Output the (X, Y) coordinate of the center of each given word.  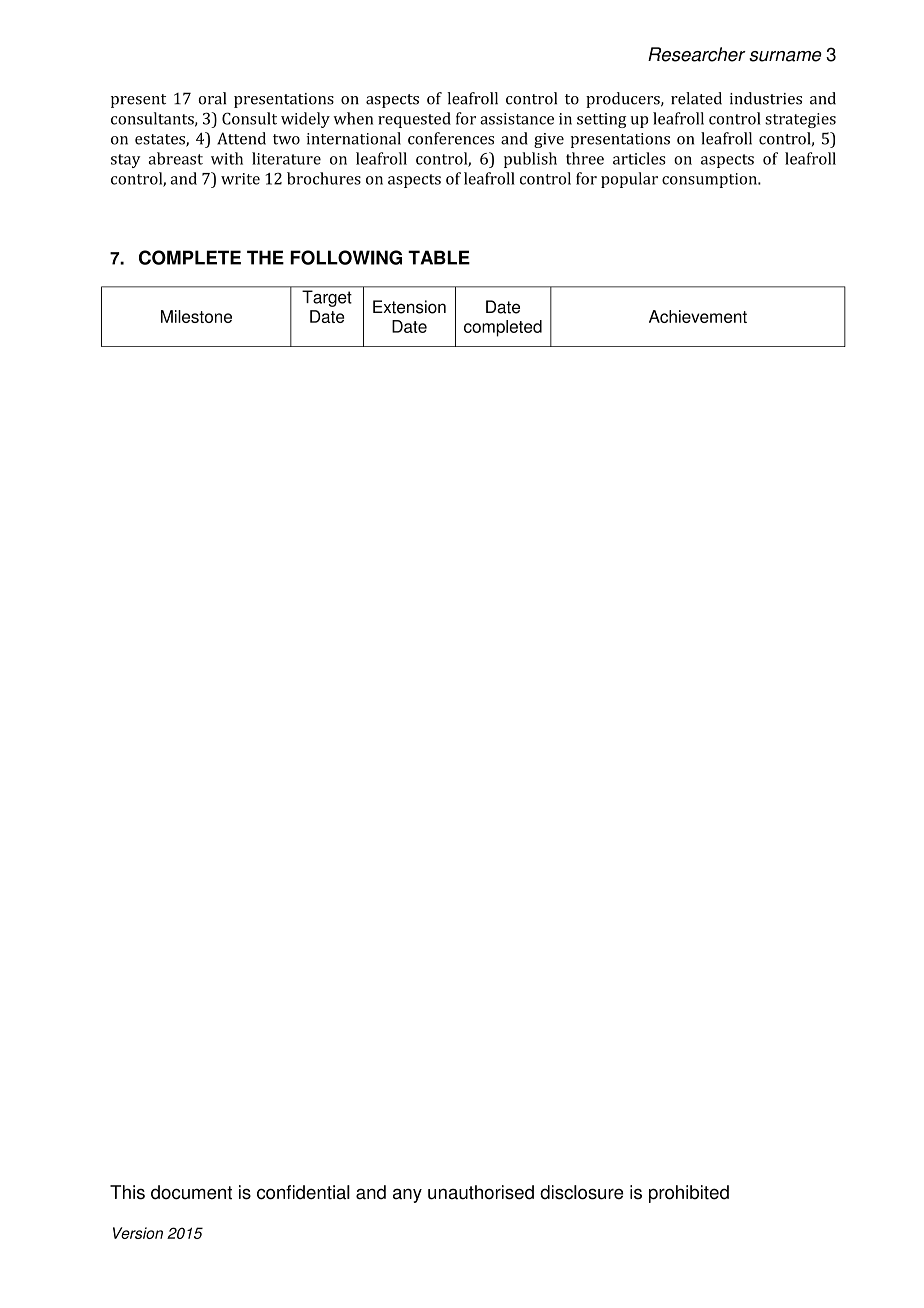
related (696, 98)
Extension (409, 307)
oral (212, 98)
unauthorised (481, 1192)
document (191, 1192)
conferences (451, 138)
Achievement (698, 316)
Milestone (196, 316)
